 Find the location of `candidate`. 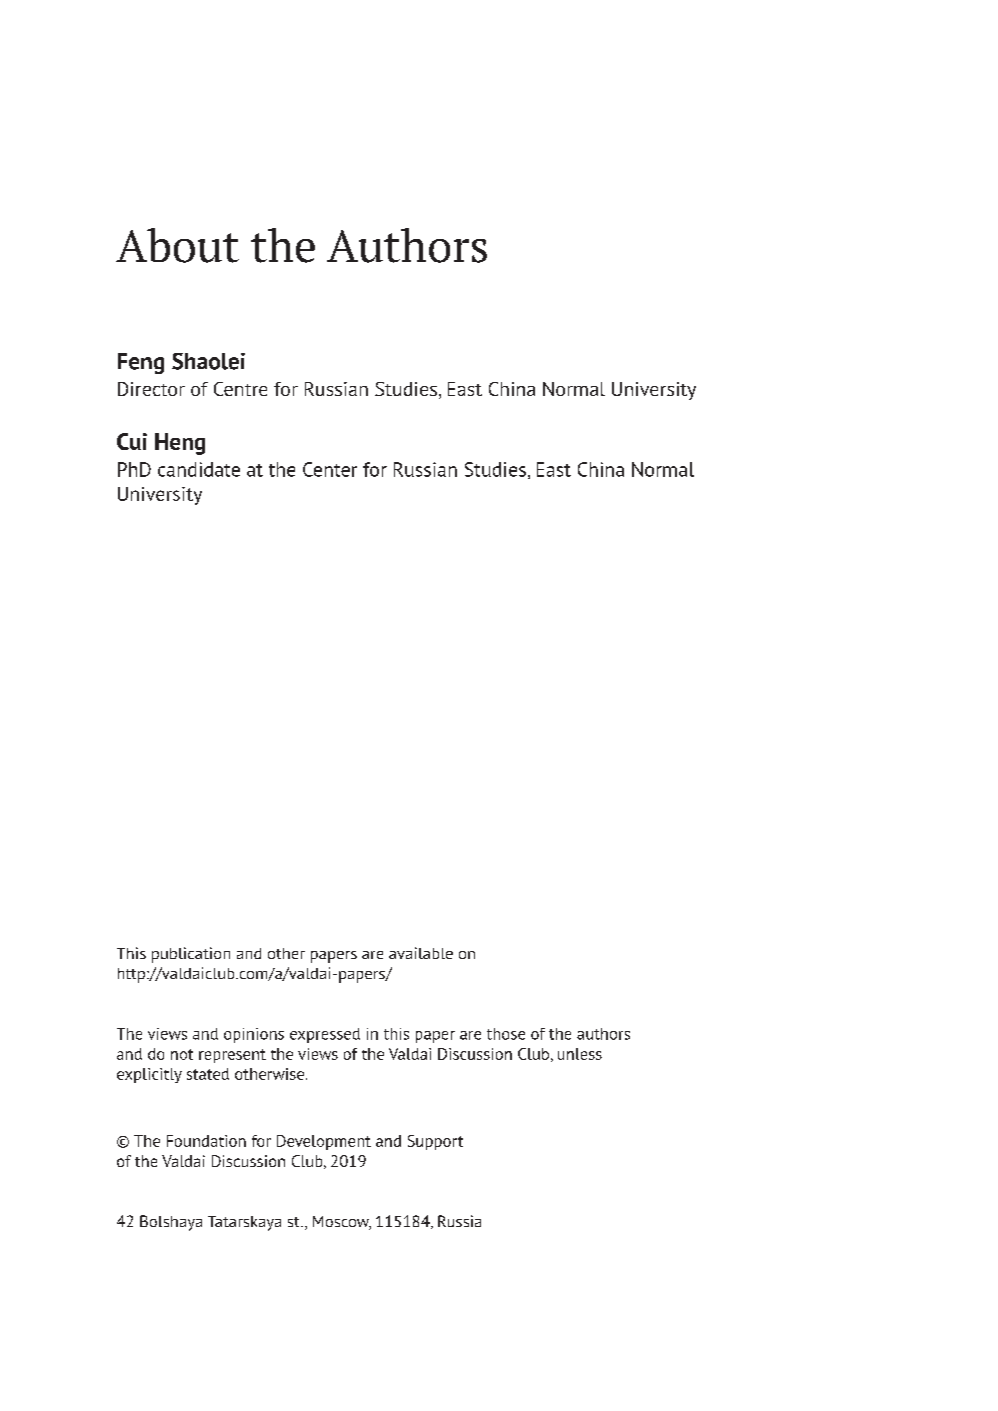

candidate is located at coordinates (199, 469).
